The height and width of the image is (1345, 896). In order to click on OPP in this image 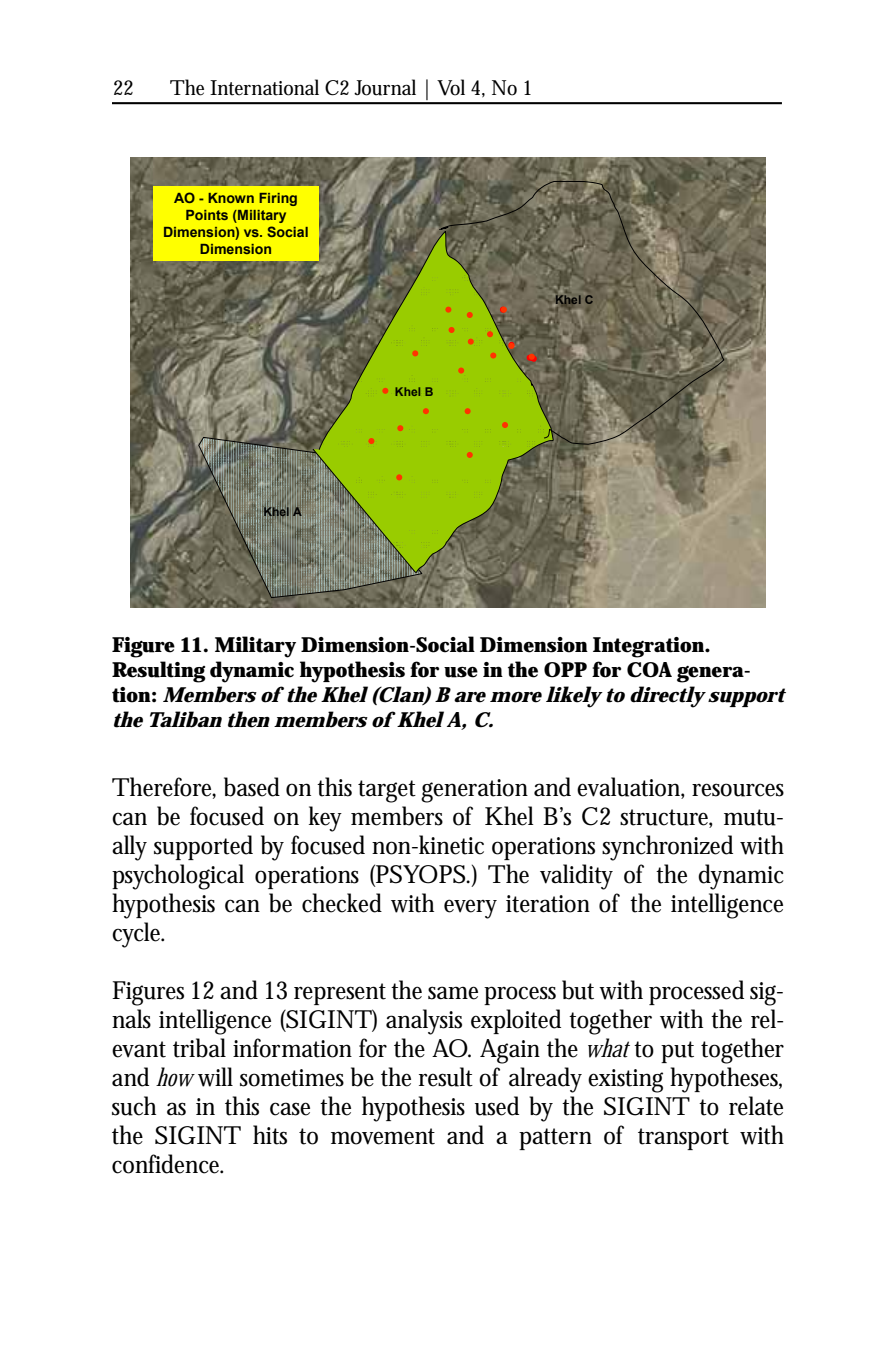, I will do `click(565, 670)`.
